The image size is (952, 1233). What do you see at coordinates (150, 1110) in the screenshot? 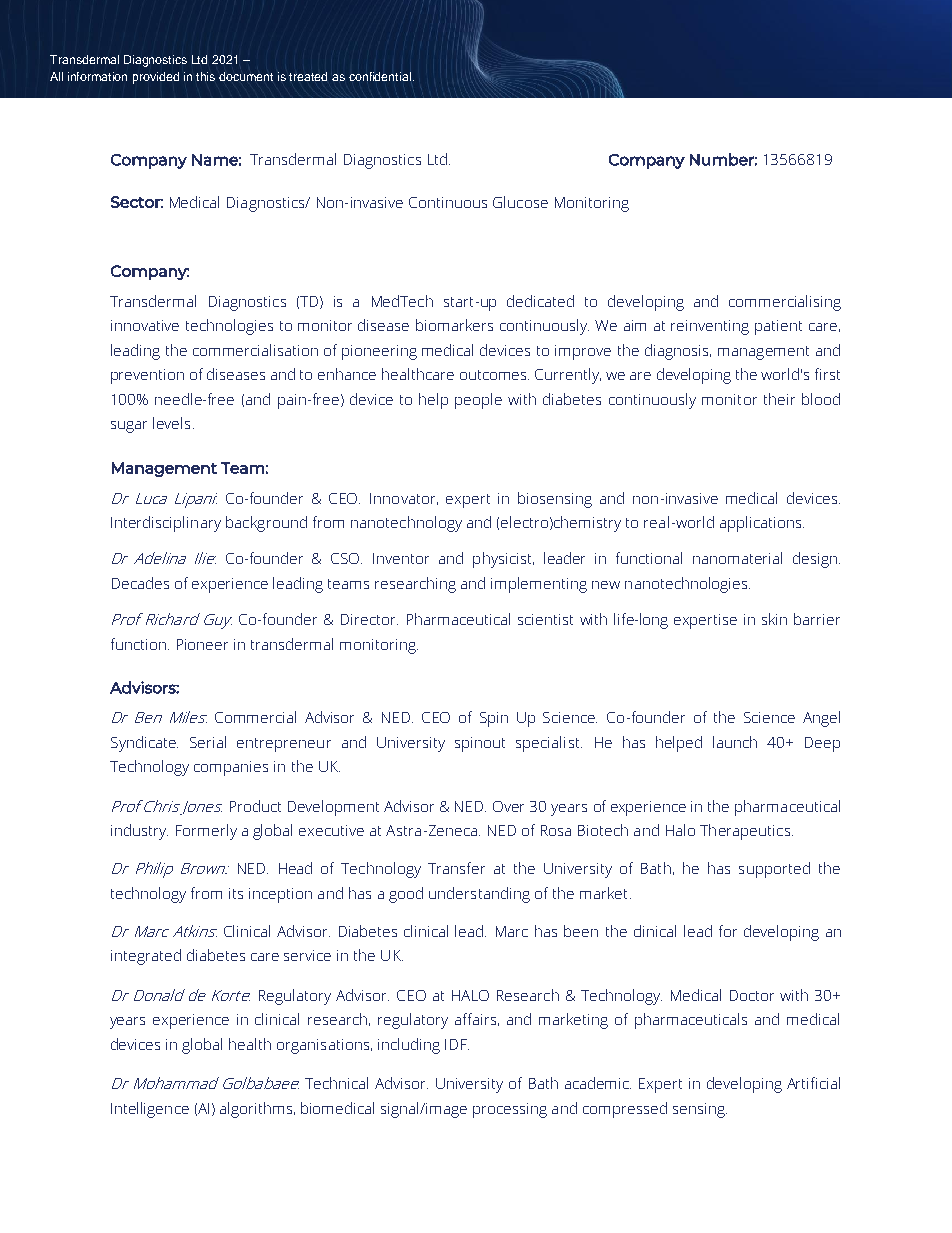
I see `Intelligence` at bounding box center [150, 1110].
